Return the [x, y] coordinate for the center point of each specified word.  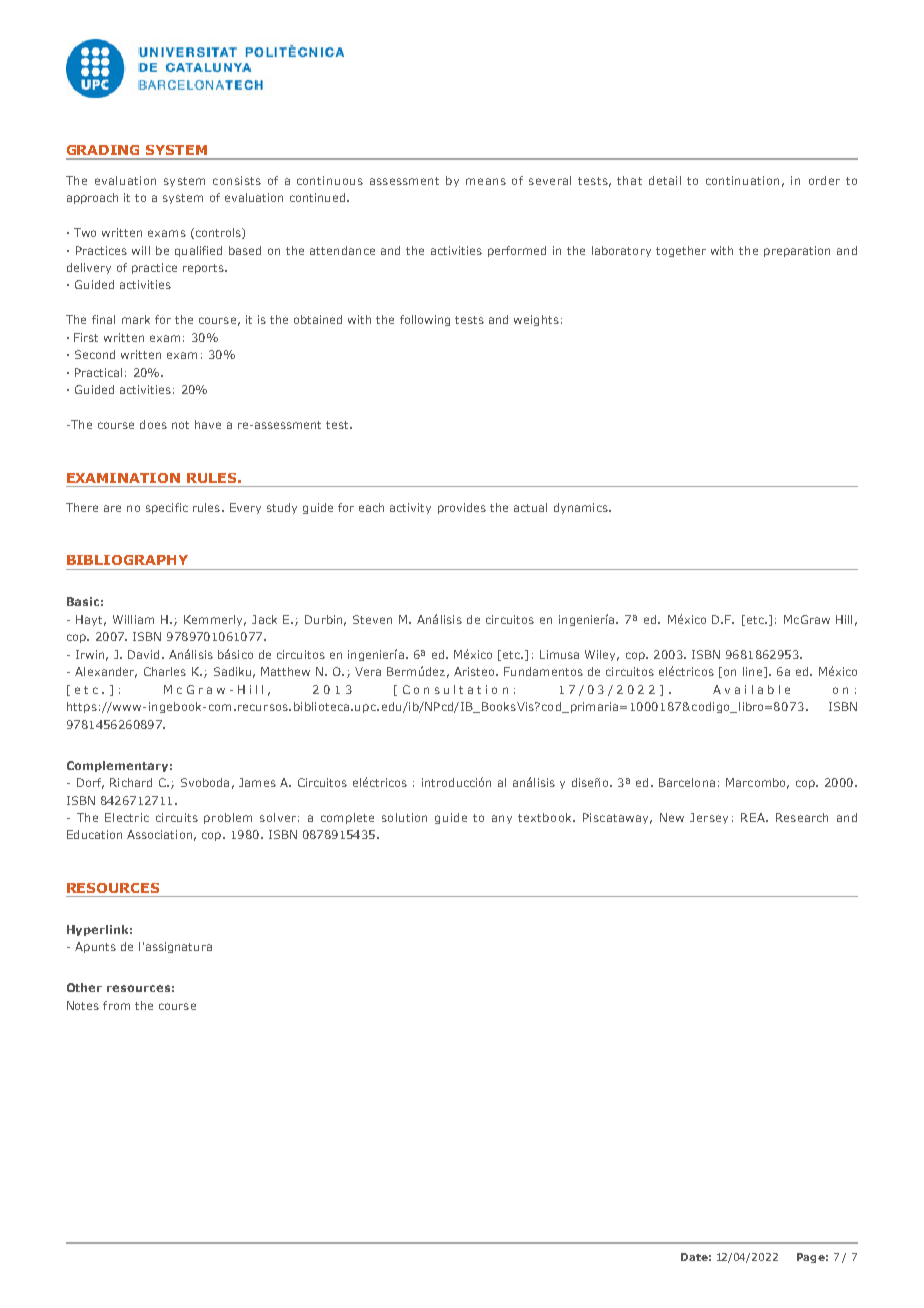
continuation [742, 180]
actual [530, 507]
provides [462, 508]
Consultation [455, 689]
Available [751, 689]
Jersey [709, 818]
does [153, 424]
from [116, 1005]
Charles [165, 671]
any [502, 819]
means [486, 181]
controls [218, 233]
